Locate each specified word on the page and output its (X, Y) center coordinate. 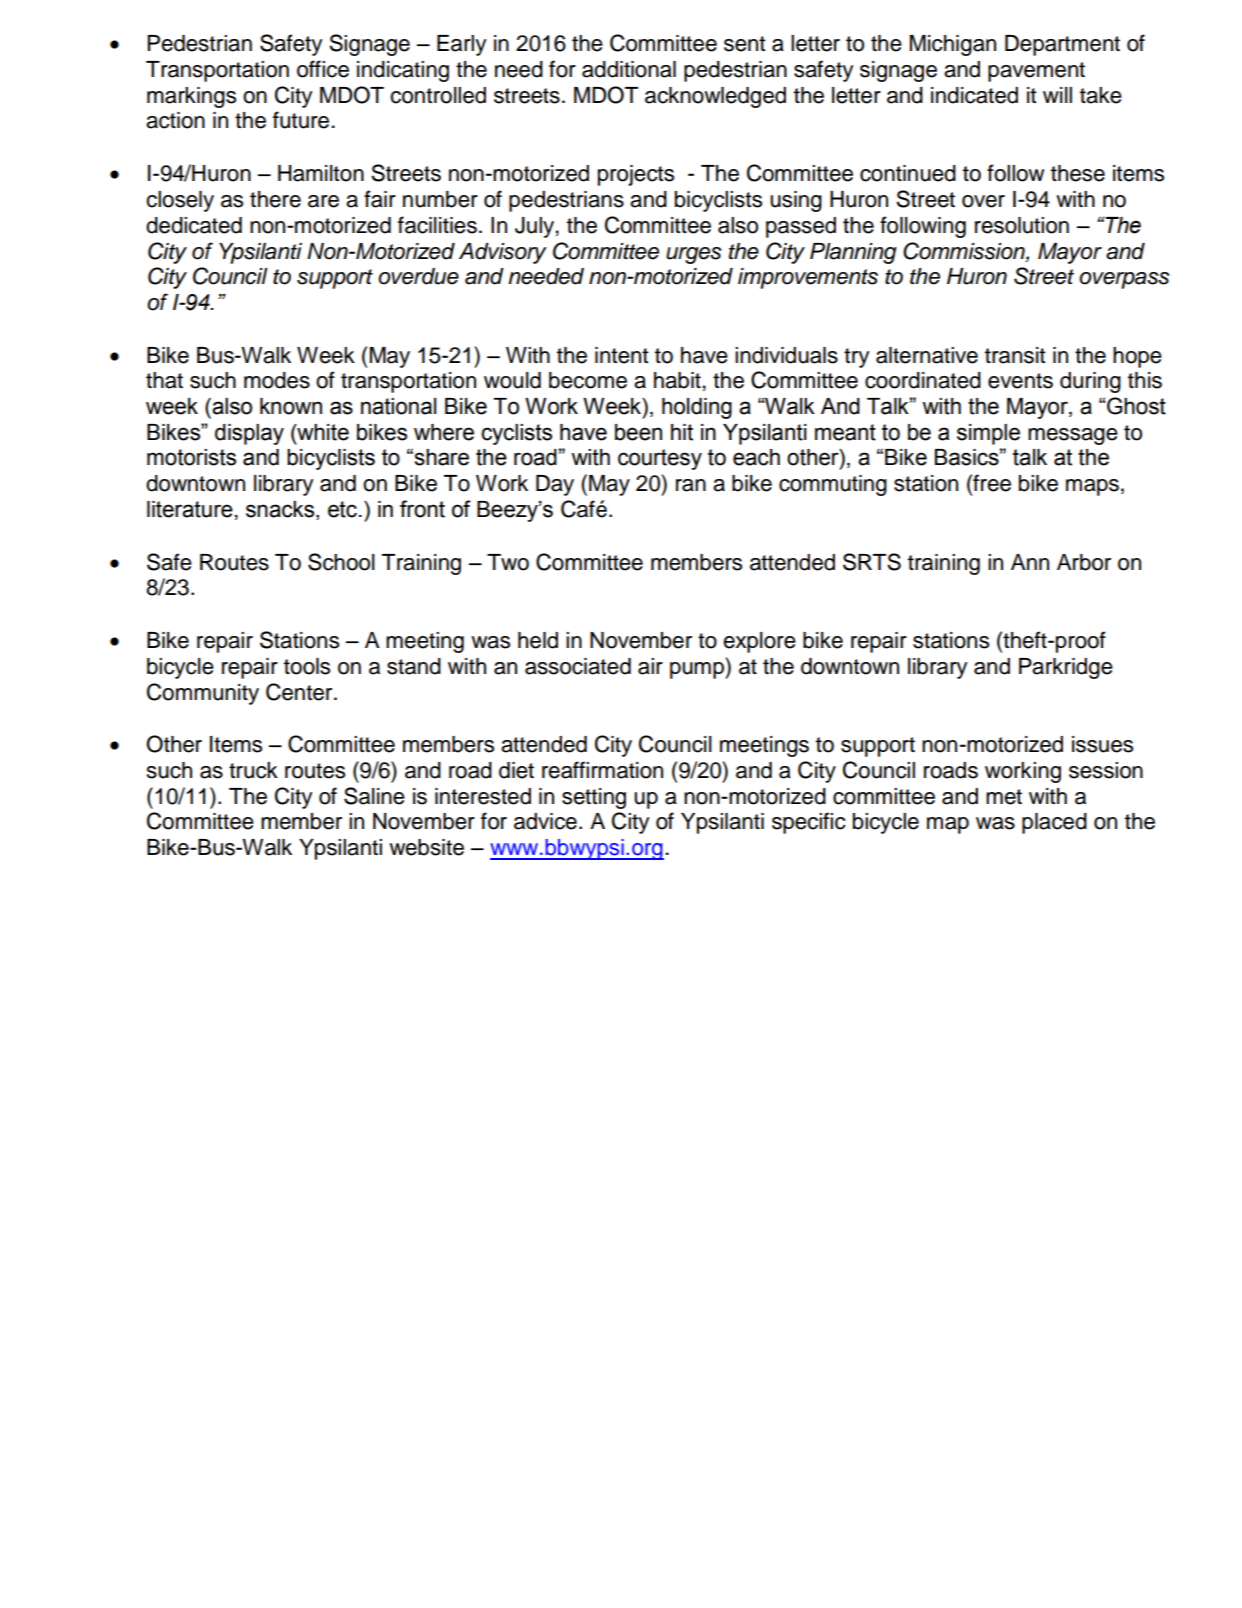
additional (629, 69)
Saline (374, 796)
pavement (1036, 72)
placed (1054, 823)
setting (594, 798)
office (323, 69)
